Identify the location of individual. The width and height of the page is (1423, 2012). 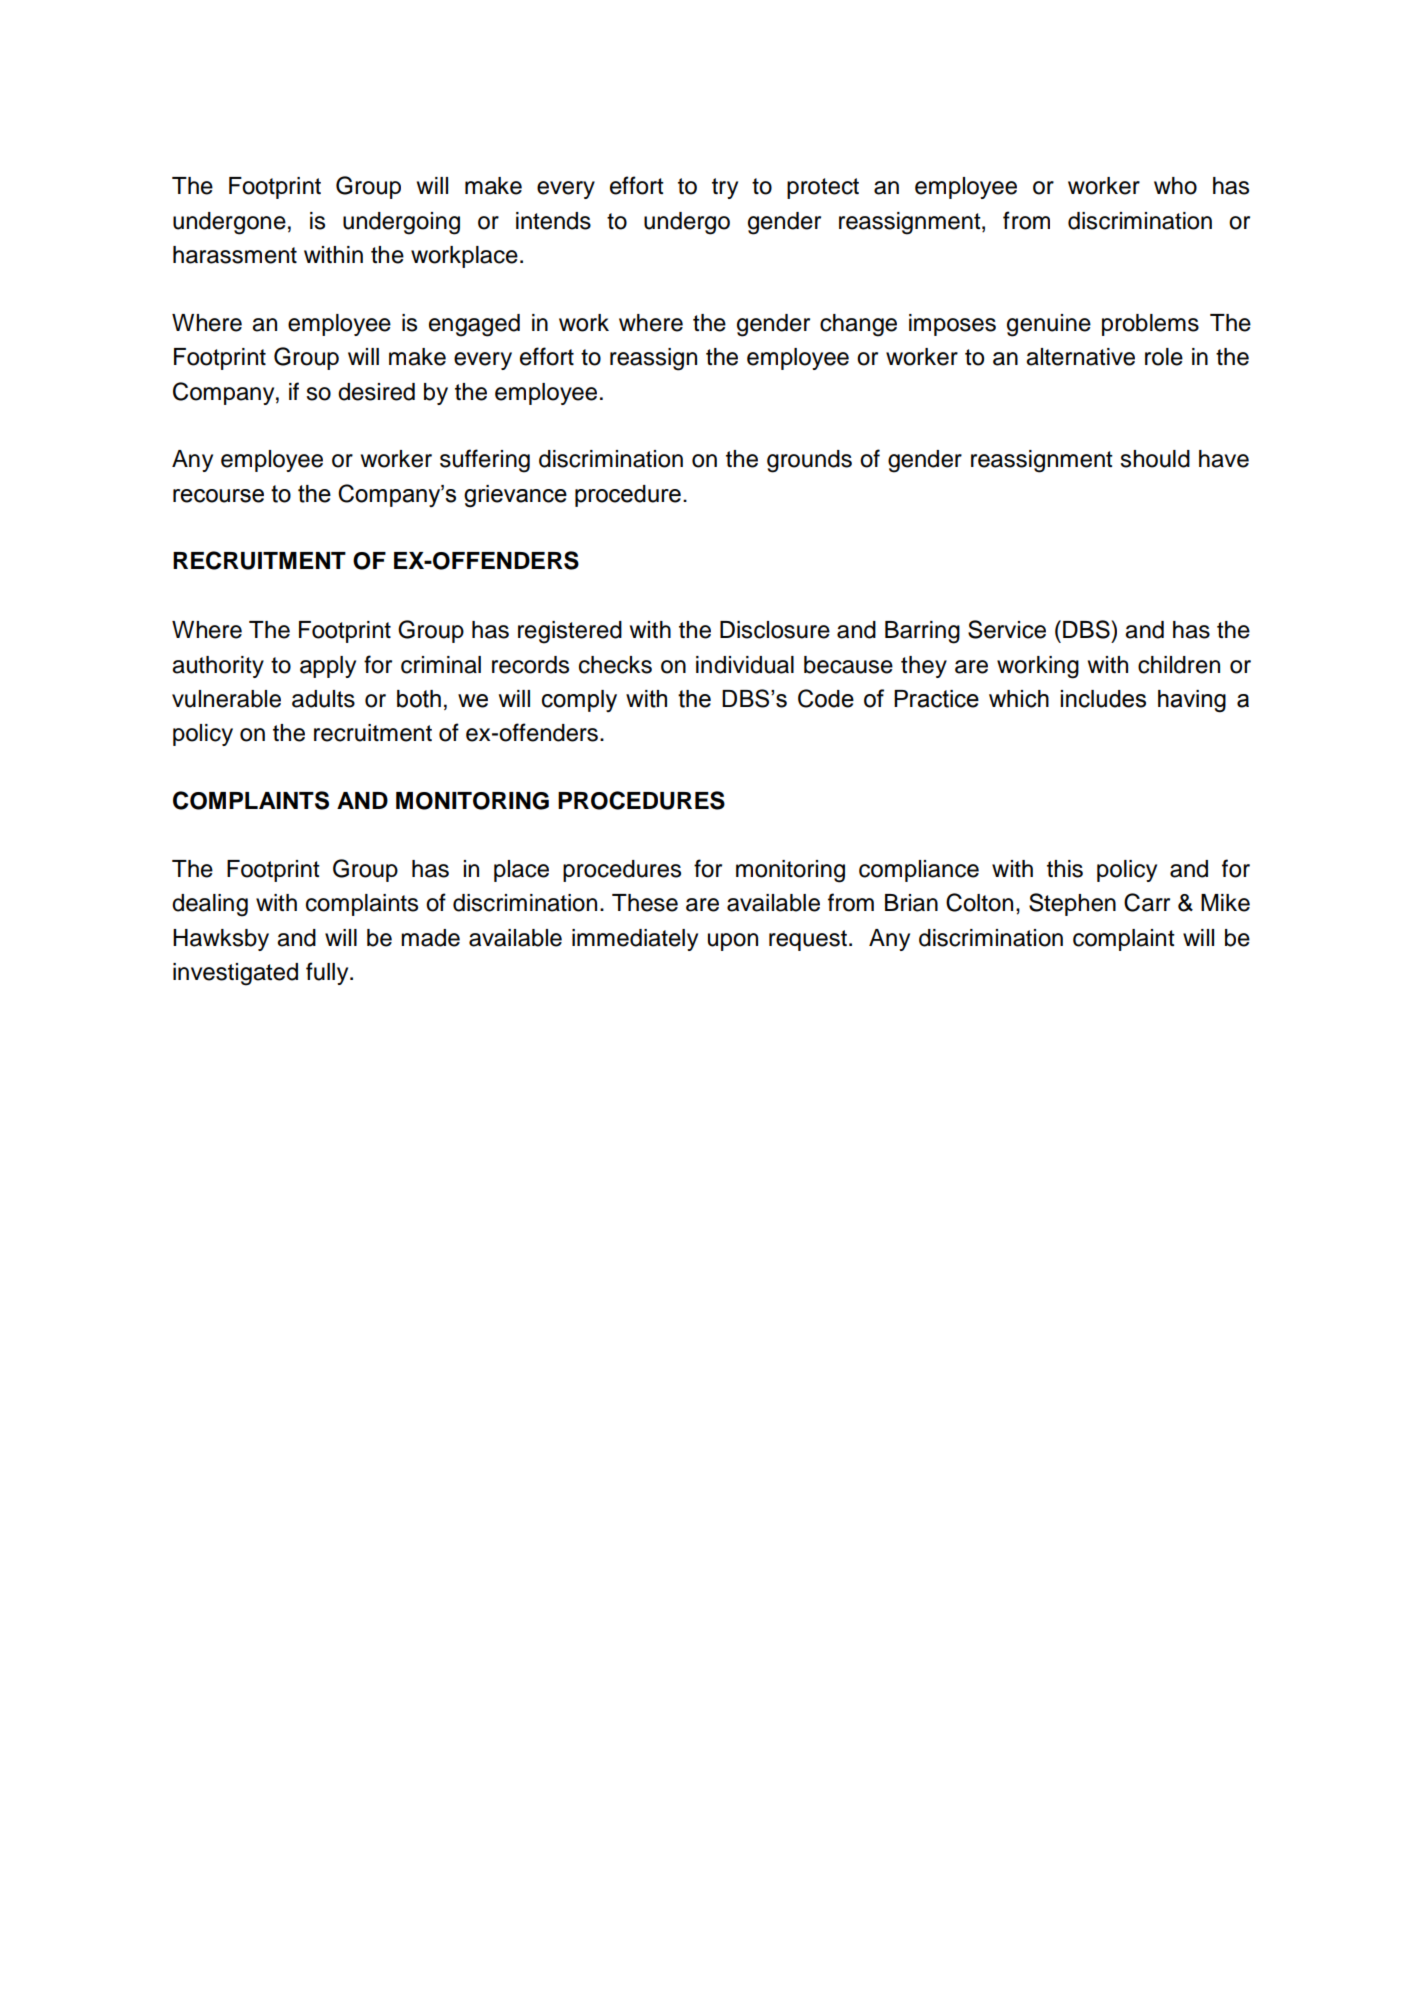
(745, 665).
